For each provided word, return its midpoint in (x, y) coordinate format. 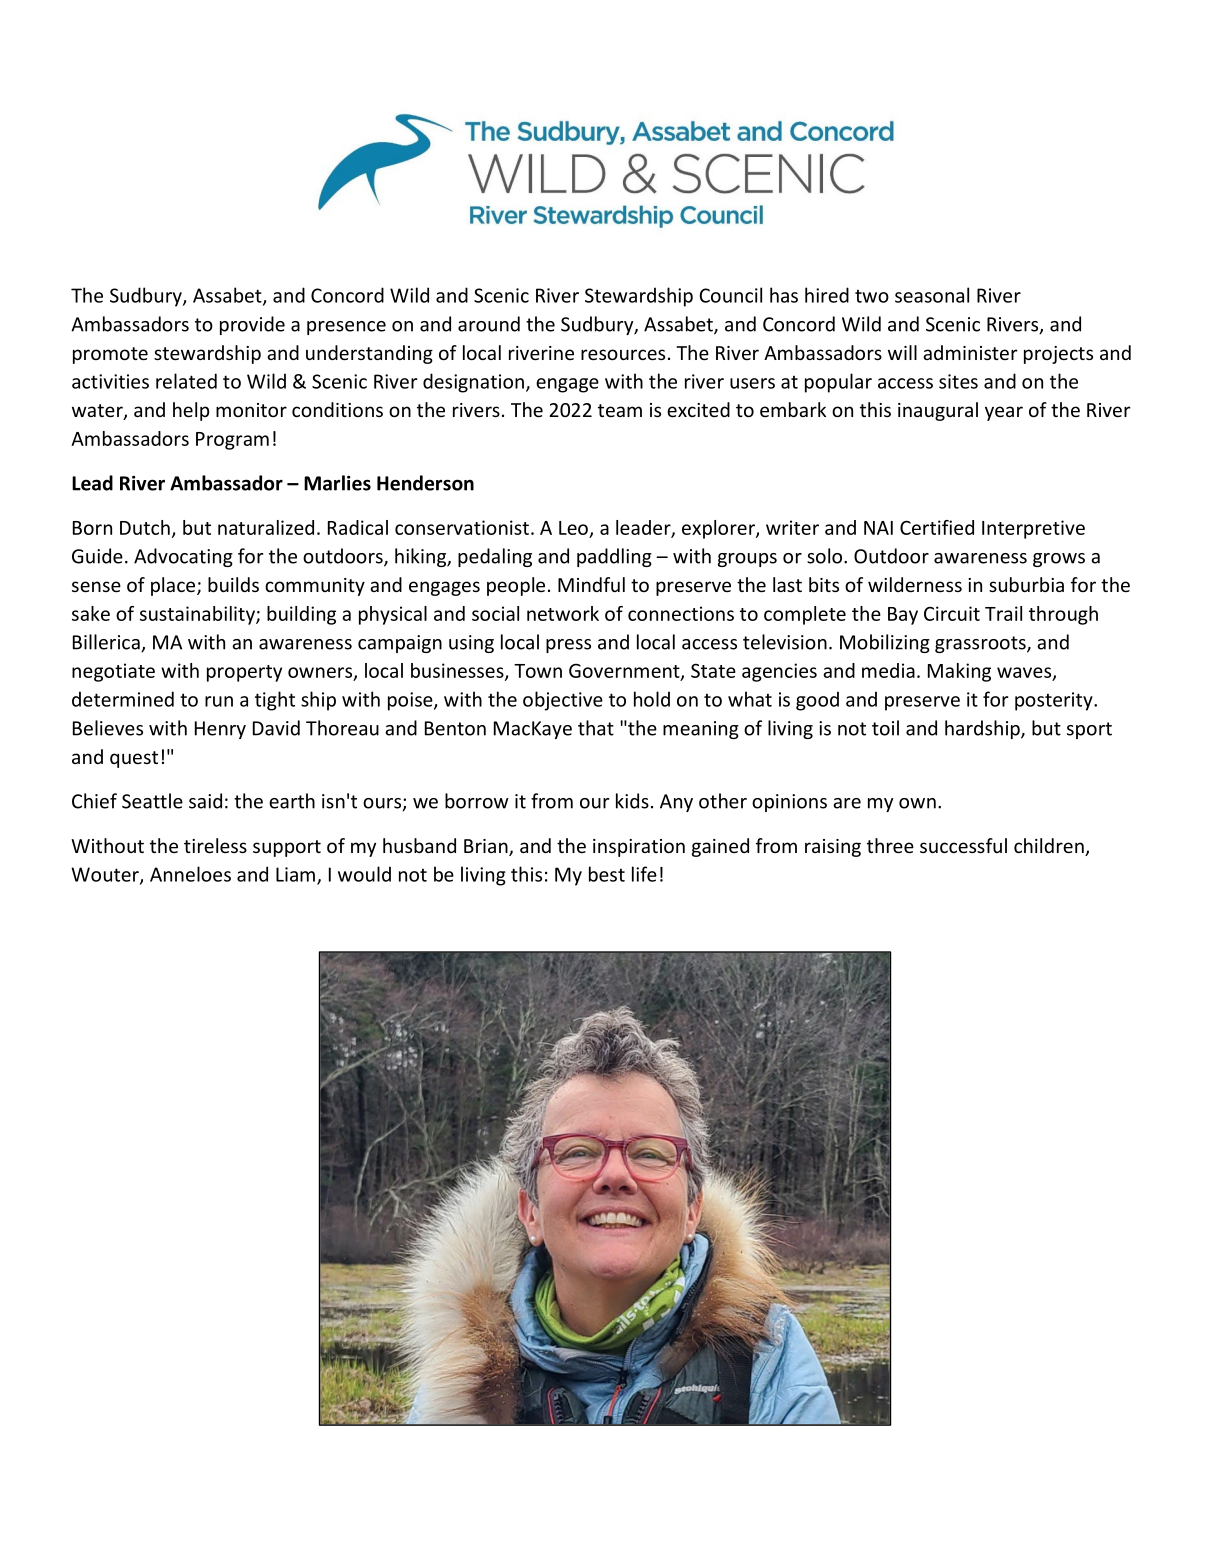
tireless (215, 845)
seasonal (932, 295)
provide (252, 325)
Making (959, 672)
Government (625, 671)
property (244, 673)
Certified (937, 527)
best (607, 874)
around (489, 324)
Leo (573, 528)
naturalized (266, 527)
